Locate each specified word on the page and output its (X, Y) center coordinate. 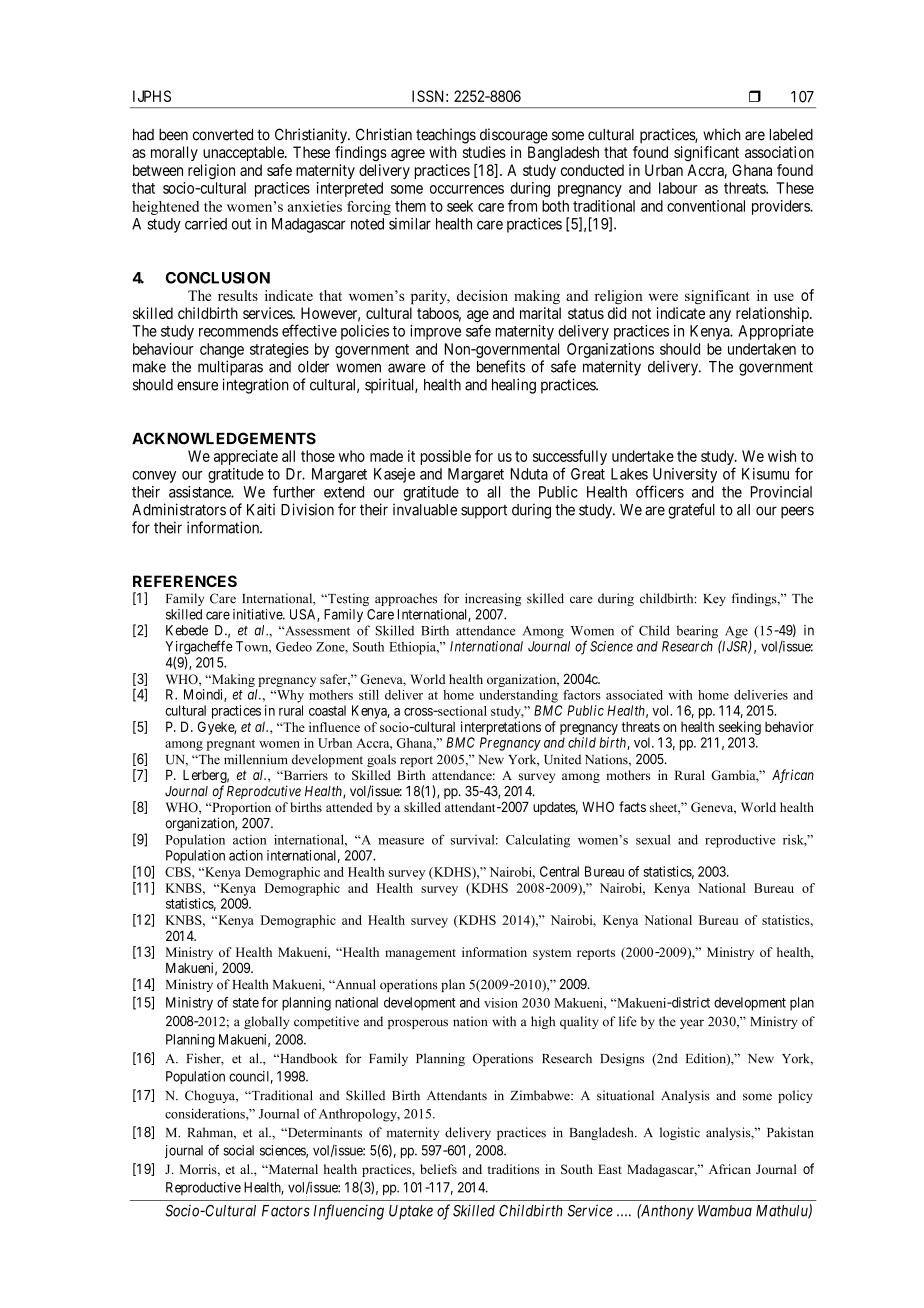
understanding (518, 696)
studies (484, 152)
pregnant (231, 745)
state (246, 1003)
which (722, 134)
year (692, 1024)
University (685, 475)
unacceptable (244, 153)
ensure (197, 386)
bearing (697, 632)
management (420, 954)
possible (446, 457)
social (238, 1150)
